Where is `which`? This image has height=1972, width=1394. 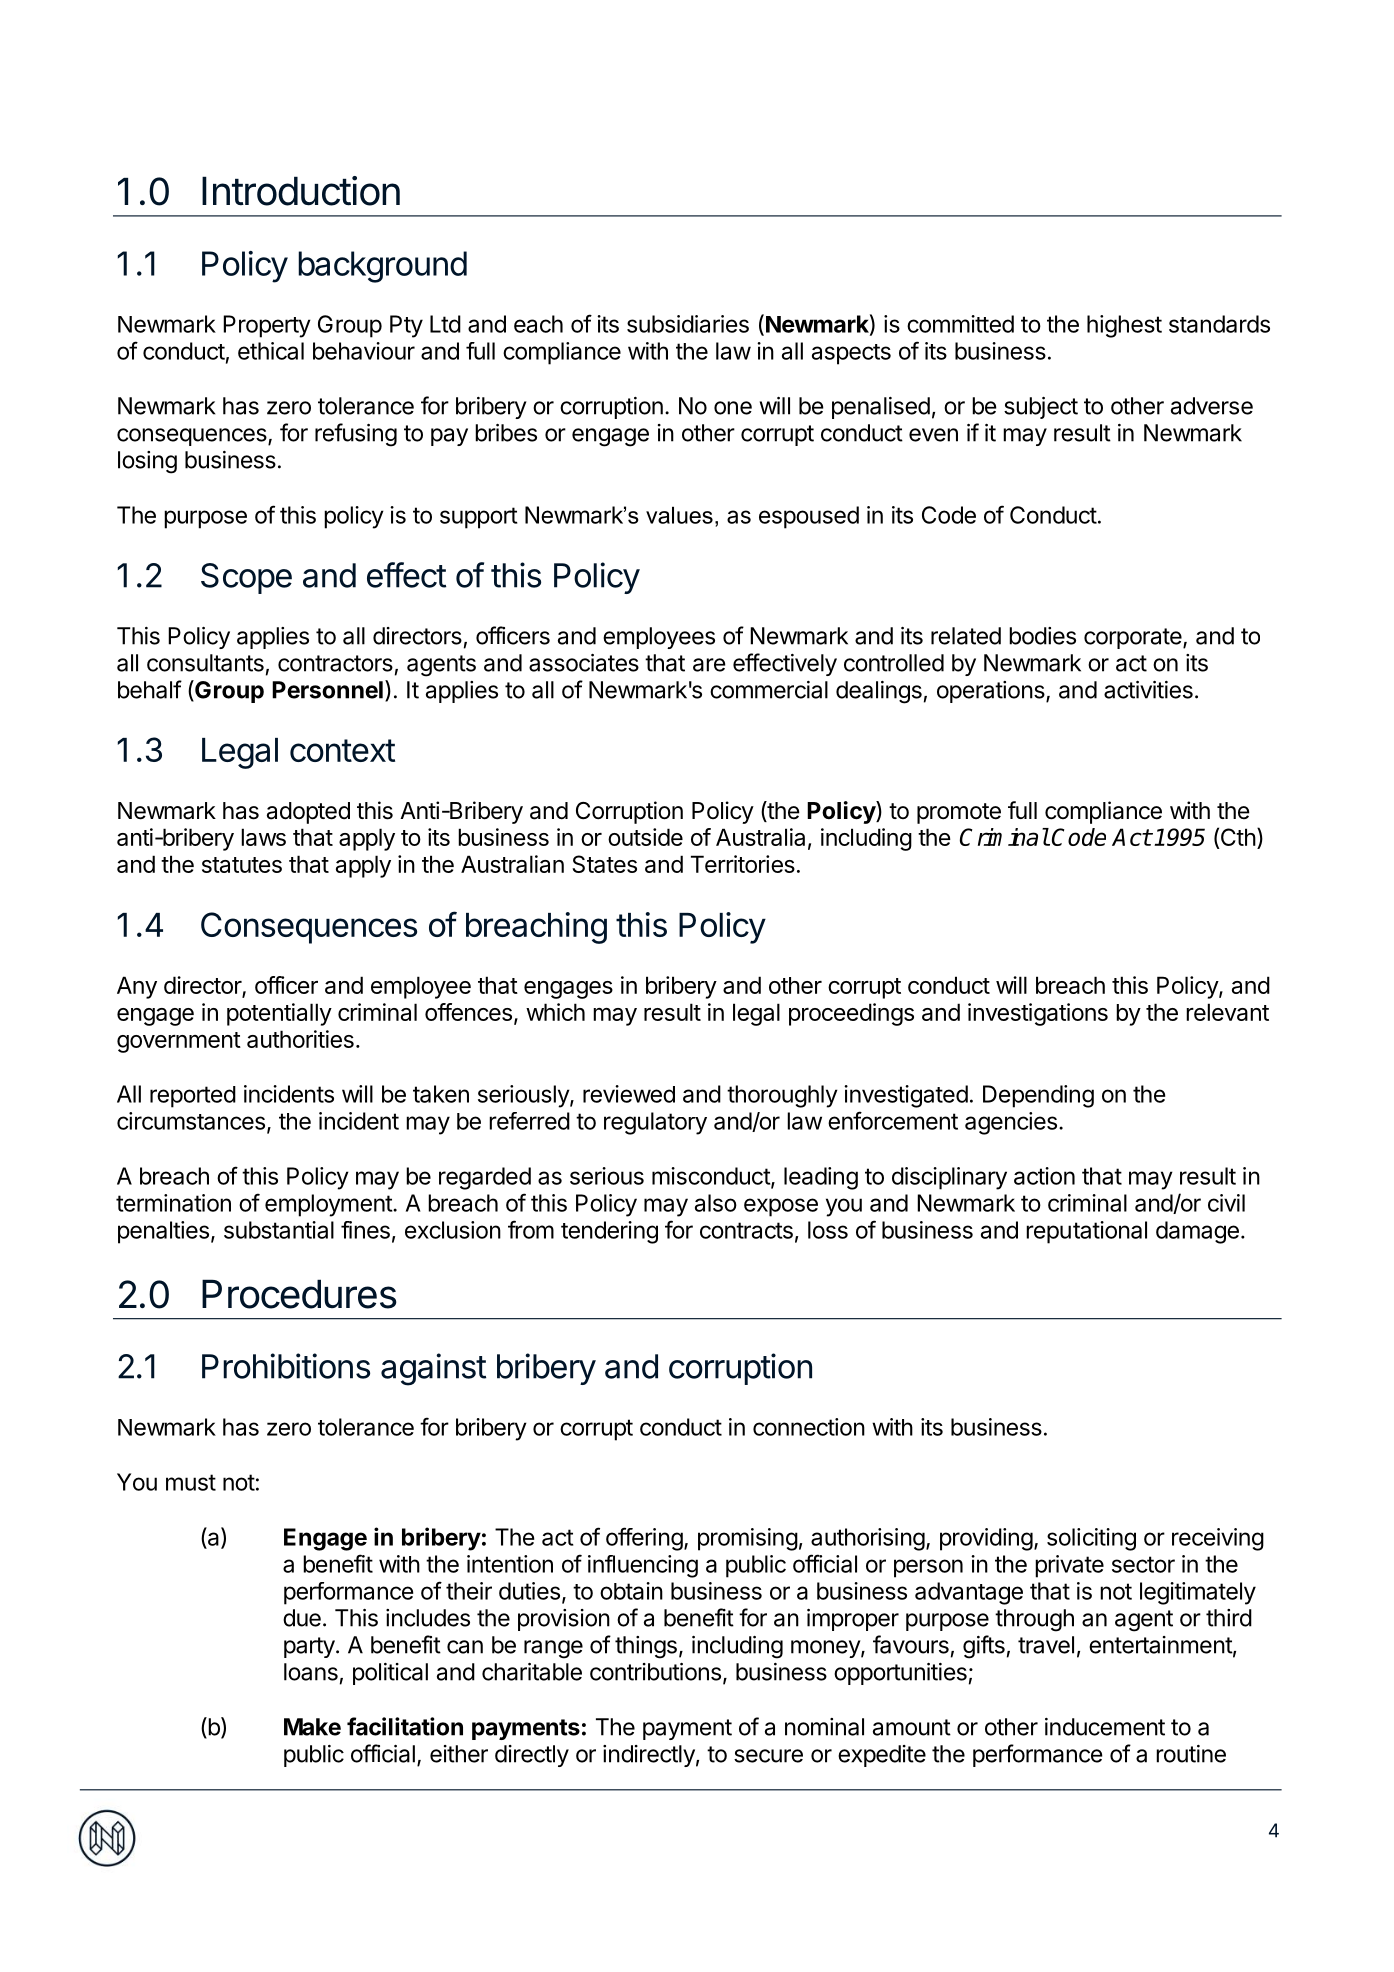 which is located at coordinates (555, 1012).
